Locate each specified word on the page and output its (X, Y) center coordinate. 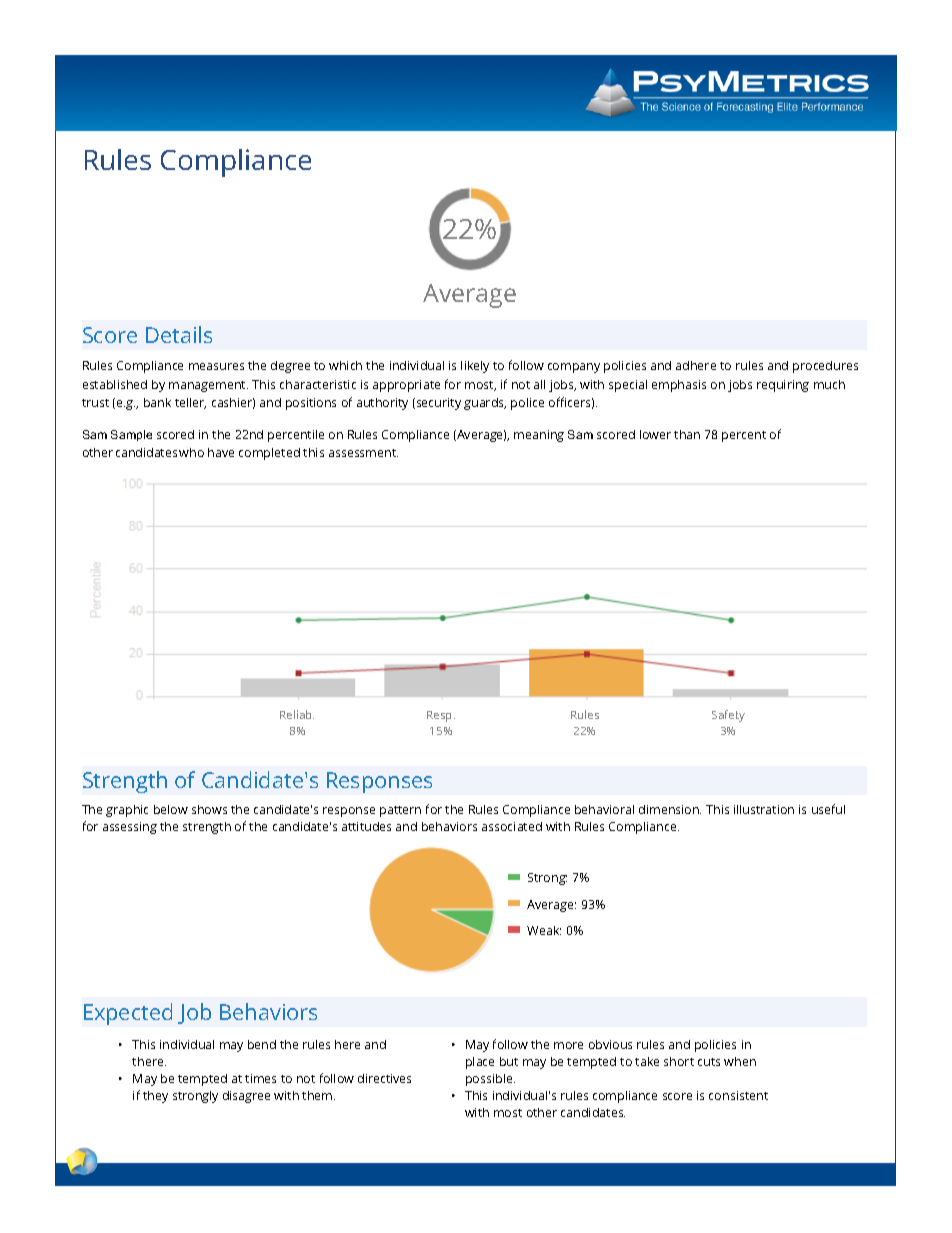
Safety (728, 716)
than (687, 434)
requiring (783, 386)
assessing (130, 828)
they (155, 1097)
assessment (363, 453)
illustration (764, 809)
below (171, 809)
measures (216, 366)
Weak (544, 930)
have (221, 452)
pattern (400, 811)
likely (475, 367)
